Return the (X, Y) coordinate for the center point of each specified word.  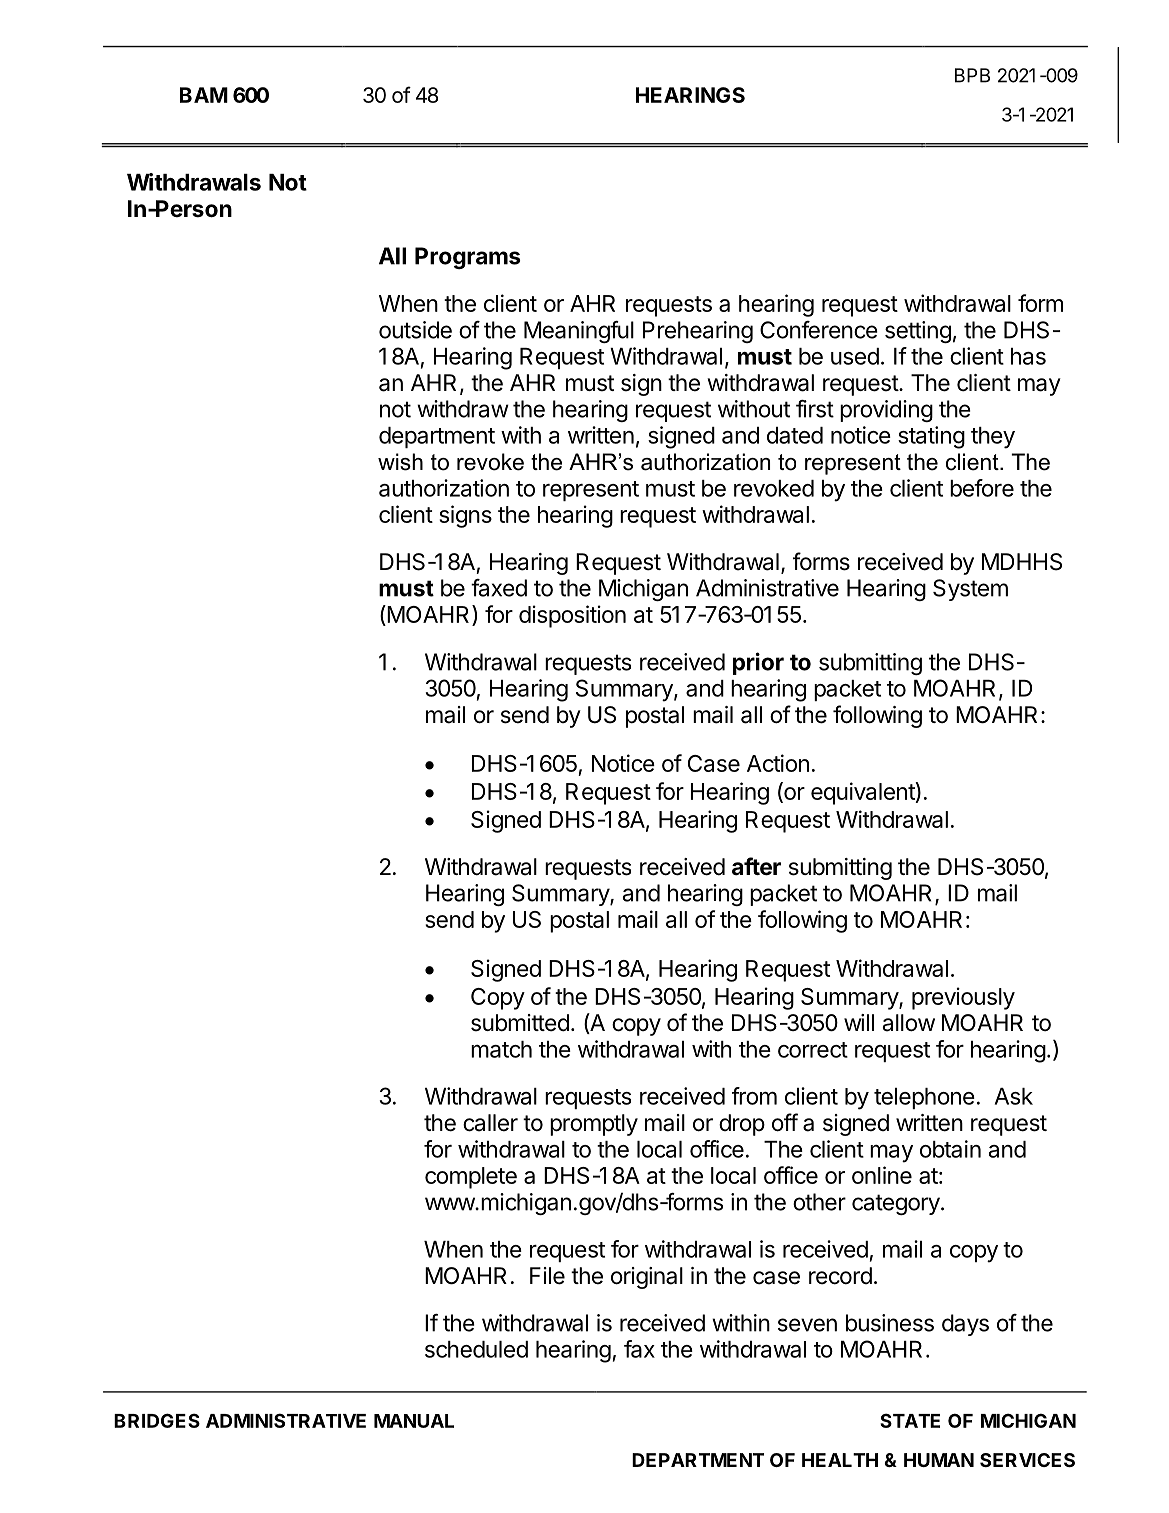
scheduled (476, 1349)
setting (918, 332)
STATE (910, 1420)
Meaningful (579, 332)
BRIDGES (157, 1420)
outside (415, 330)
